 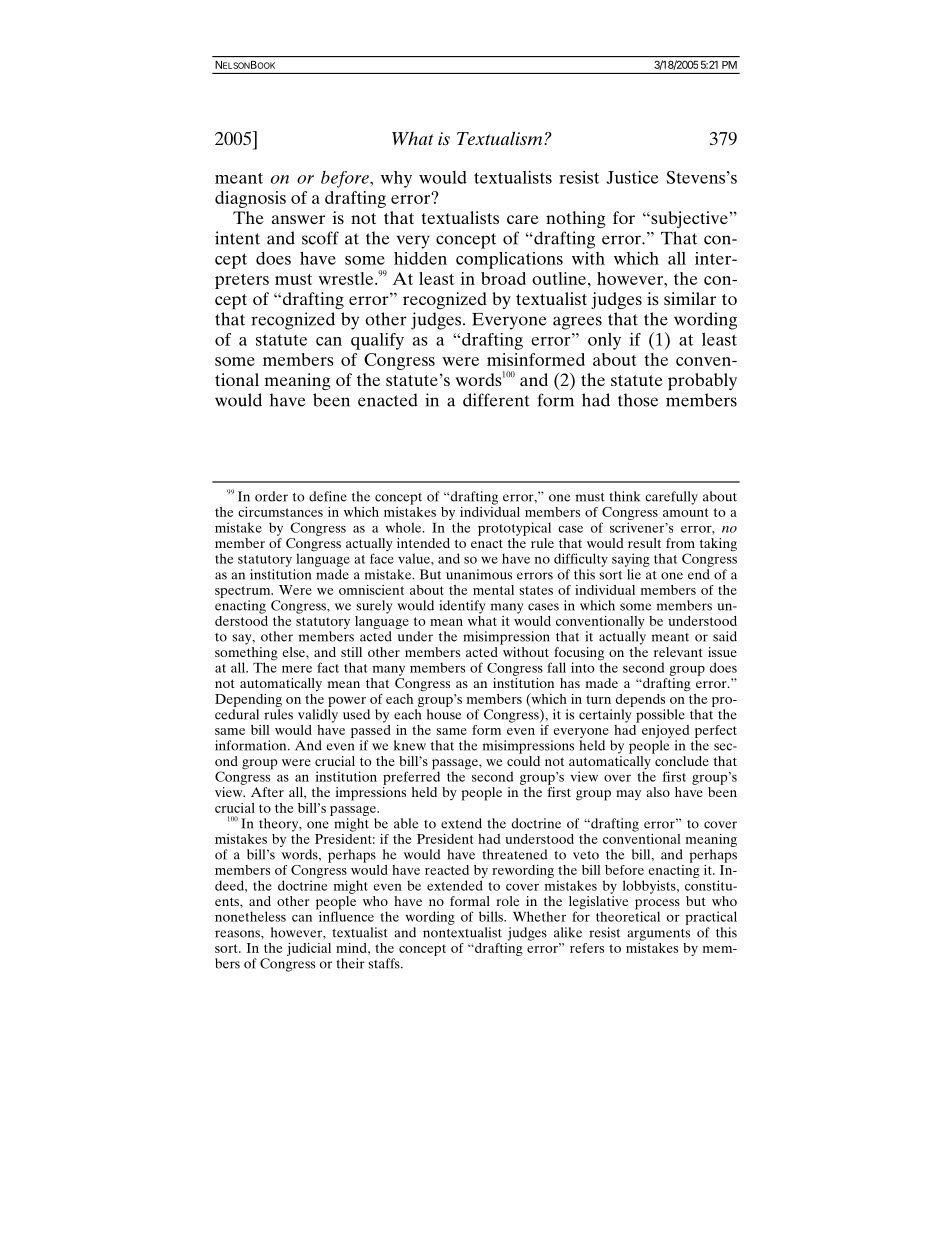 What do you see at coordinates (318, 716) in the screenshot?
I see `validly` at bounding box center [318, 716].
